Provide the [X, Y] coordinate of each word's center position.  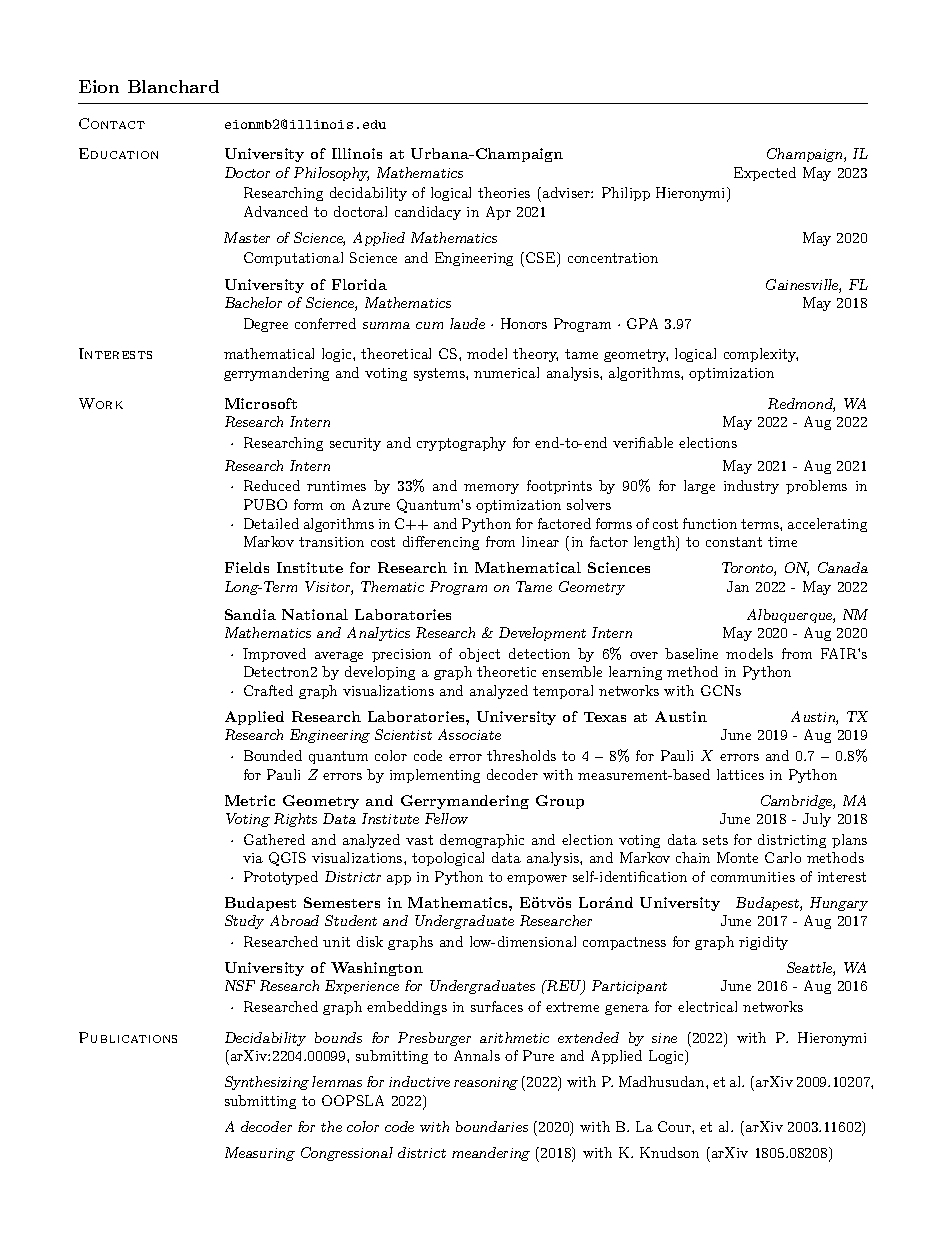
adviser [566, 194]
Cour [675, 1126]
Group [560, 802]
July [817, 820]
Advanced [276, 211]
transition [331, 542]
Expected [765, 174]
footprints [559, 487]
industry [751, 487]
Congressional [347, 1154]
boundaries [492, 1126]
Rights [295, 820]
